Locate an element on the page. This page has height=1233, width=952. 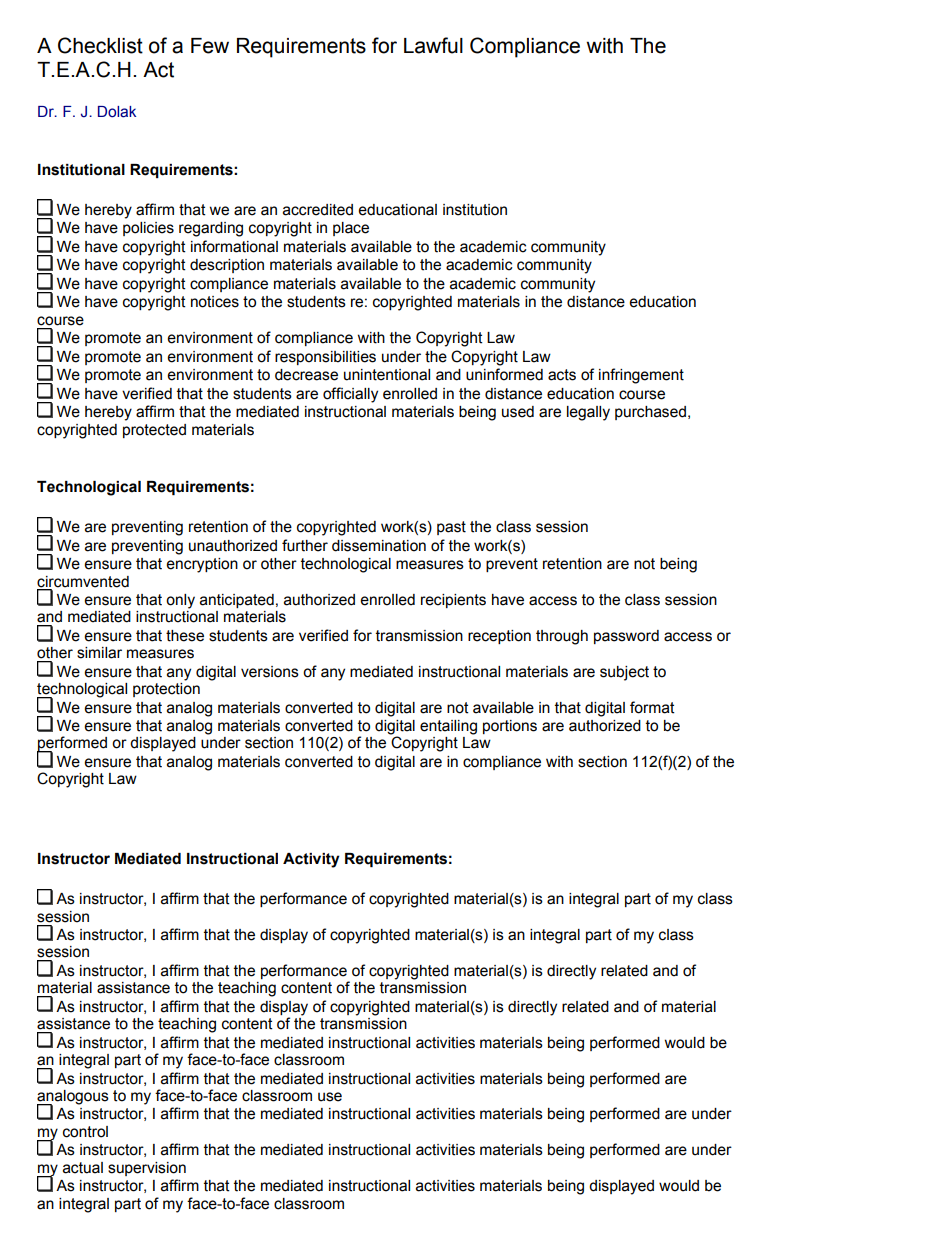
portions is located at coordinates (510, 727).
